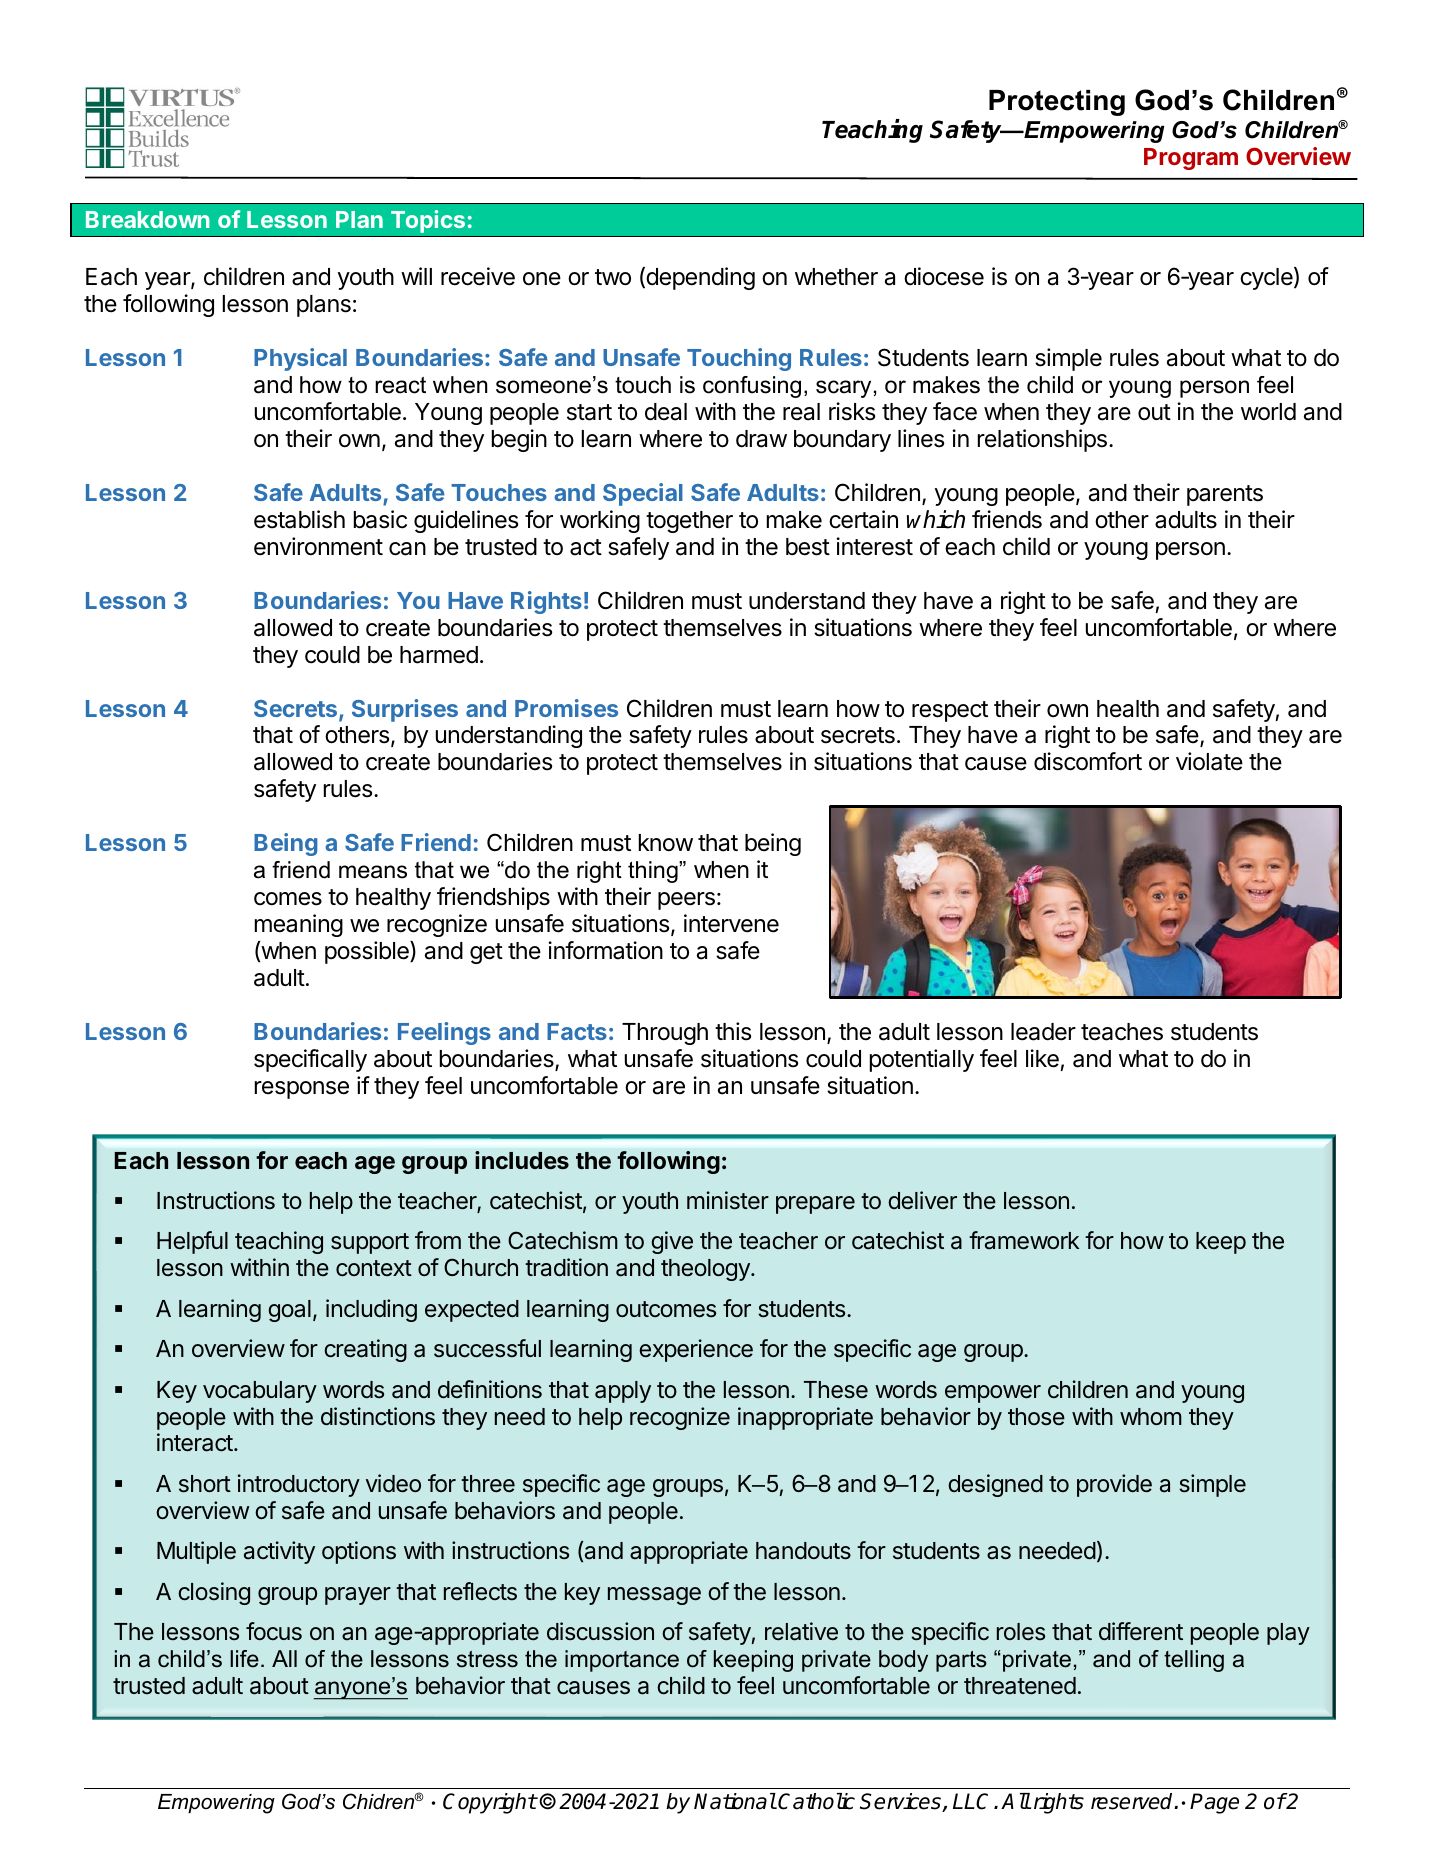 The image size is (1434, 1856). Describe the element at coordinates (299, 925) in the screenshot. I see `meaning` at that location.
